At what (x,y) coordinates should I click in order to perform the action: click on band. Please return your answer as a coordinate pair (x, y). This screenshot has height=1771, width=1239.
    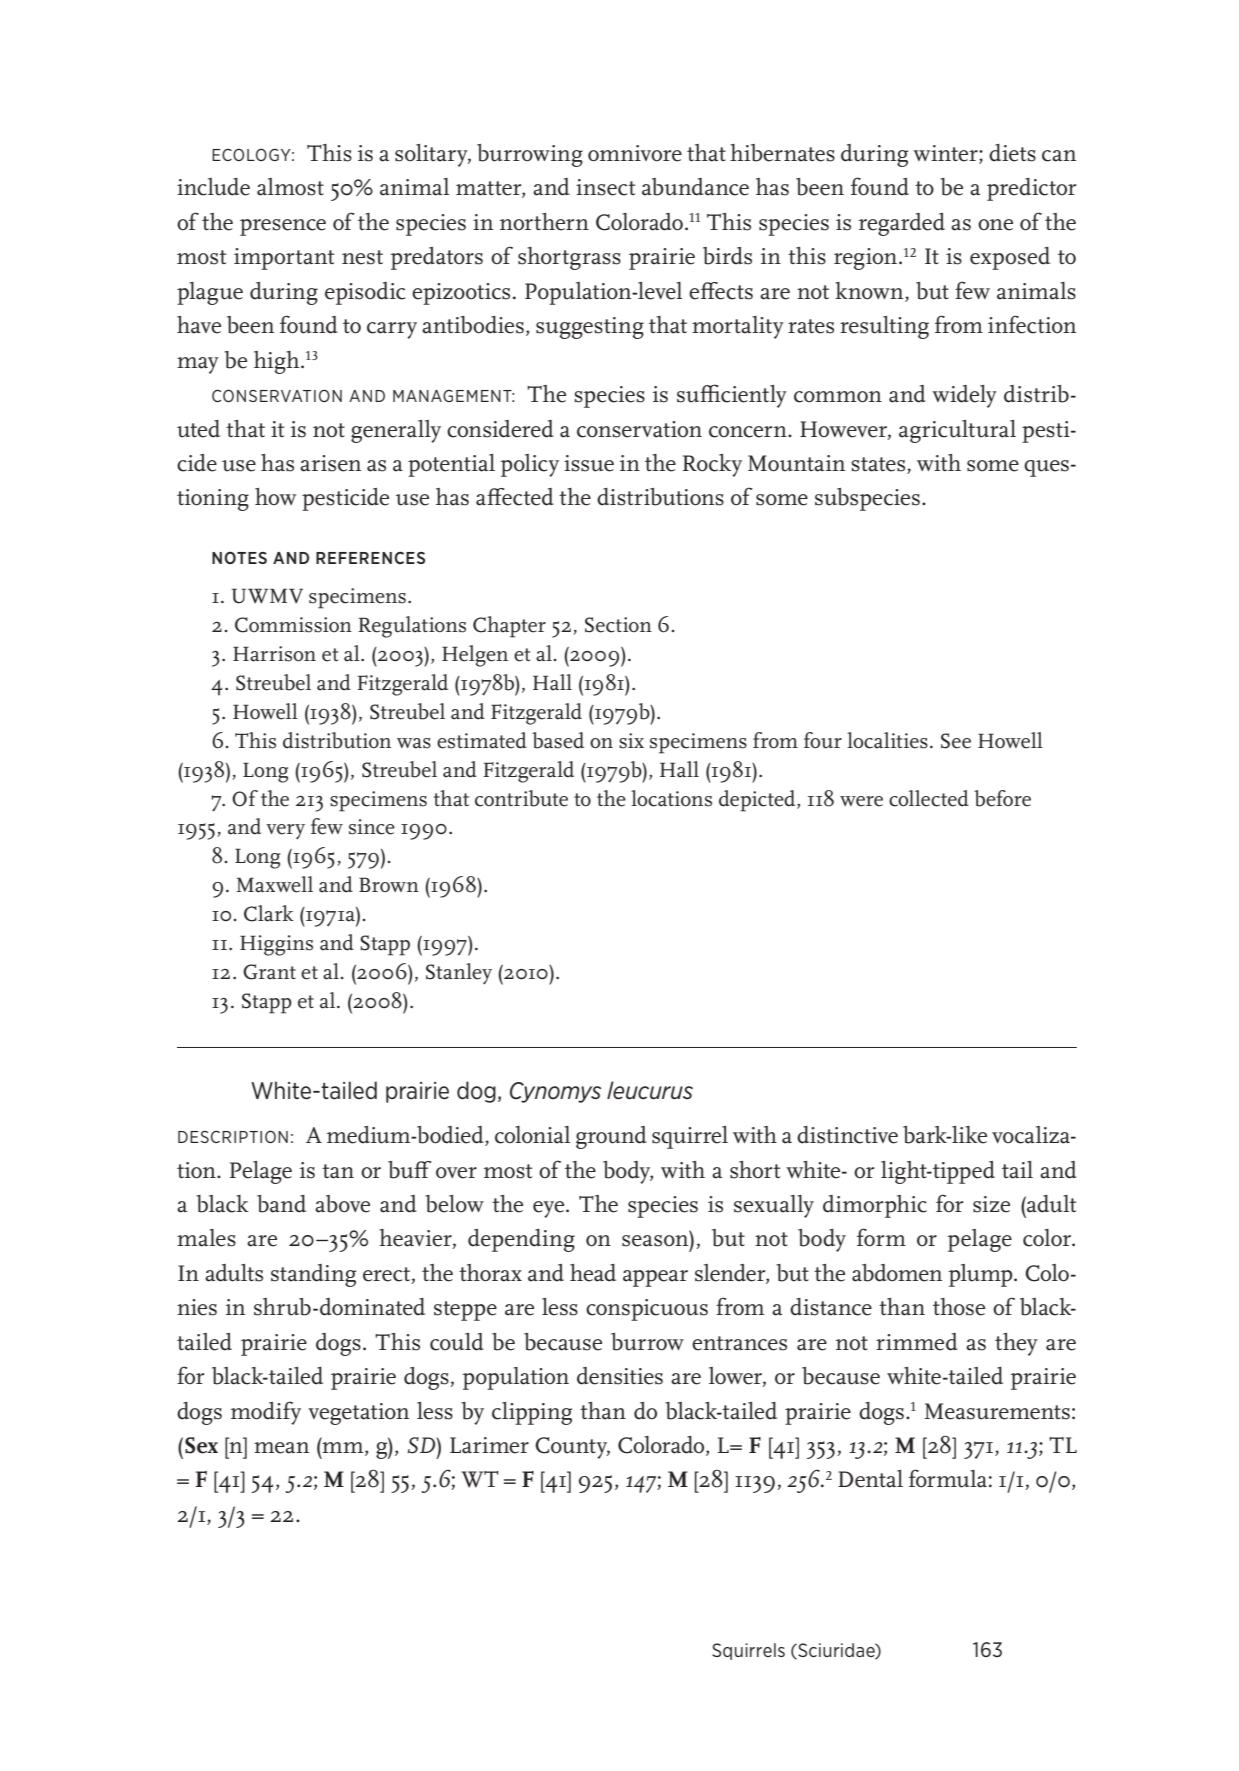
    Looking at the image, I should click on (281, 1204).
